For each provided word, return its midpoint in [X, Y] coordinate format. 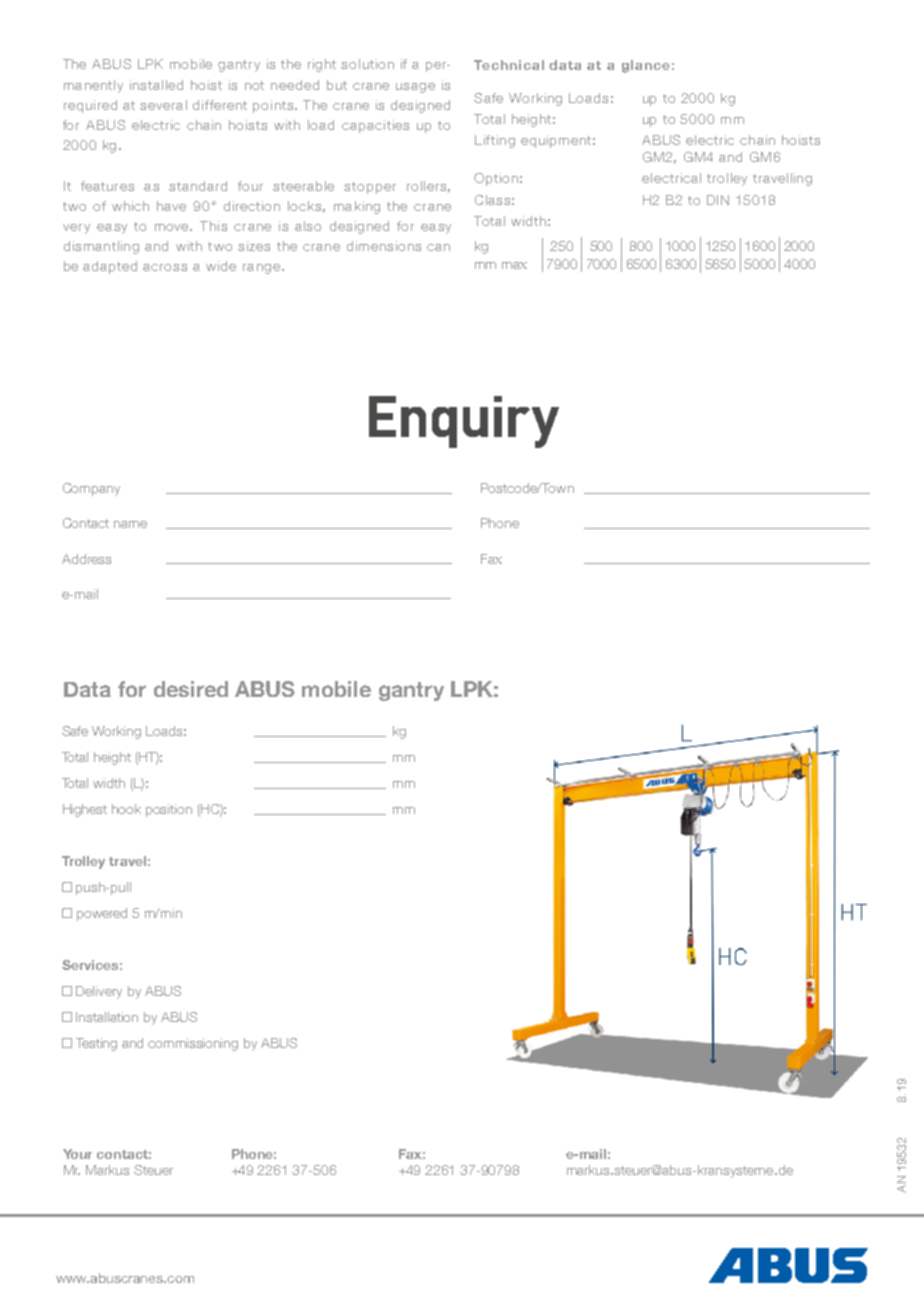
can [438, 247]
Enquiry [464, 422]
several [163, 105]
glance [646, 66]
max [514, 265]
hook [126, 809]
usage [415, 88]
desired [191, 689]
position [169, 810]
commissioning [193, 1044]
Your [77, 1154]
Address [86, 559]
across [165, 267]
